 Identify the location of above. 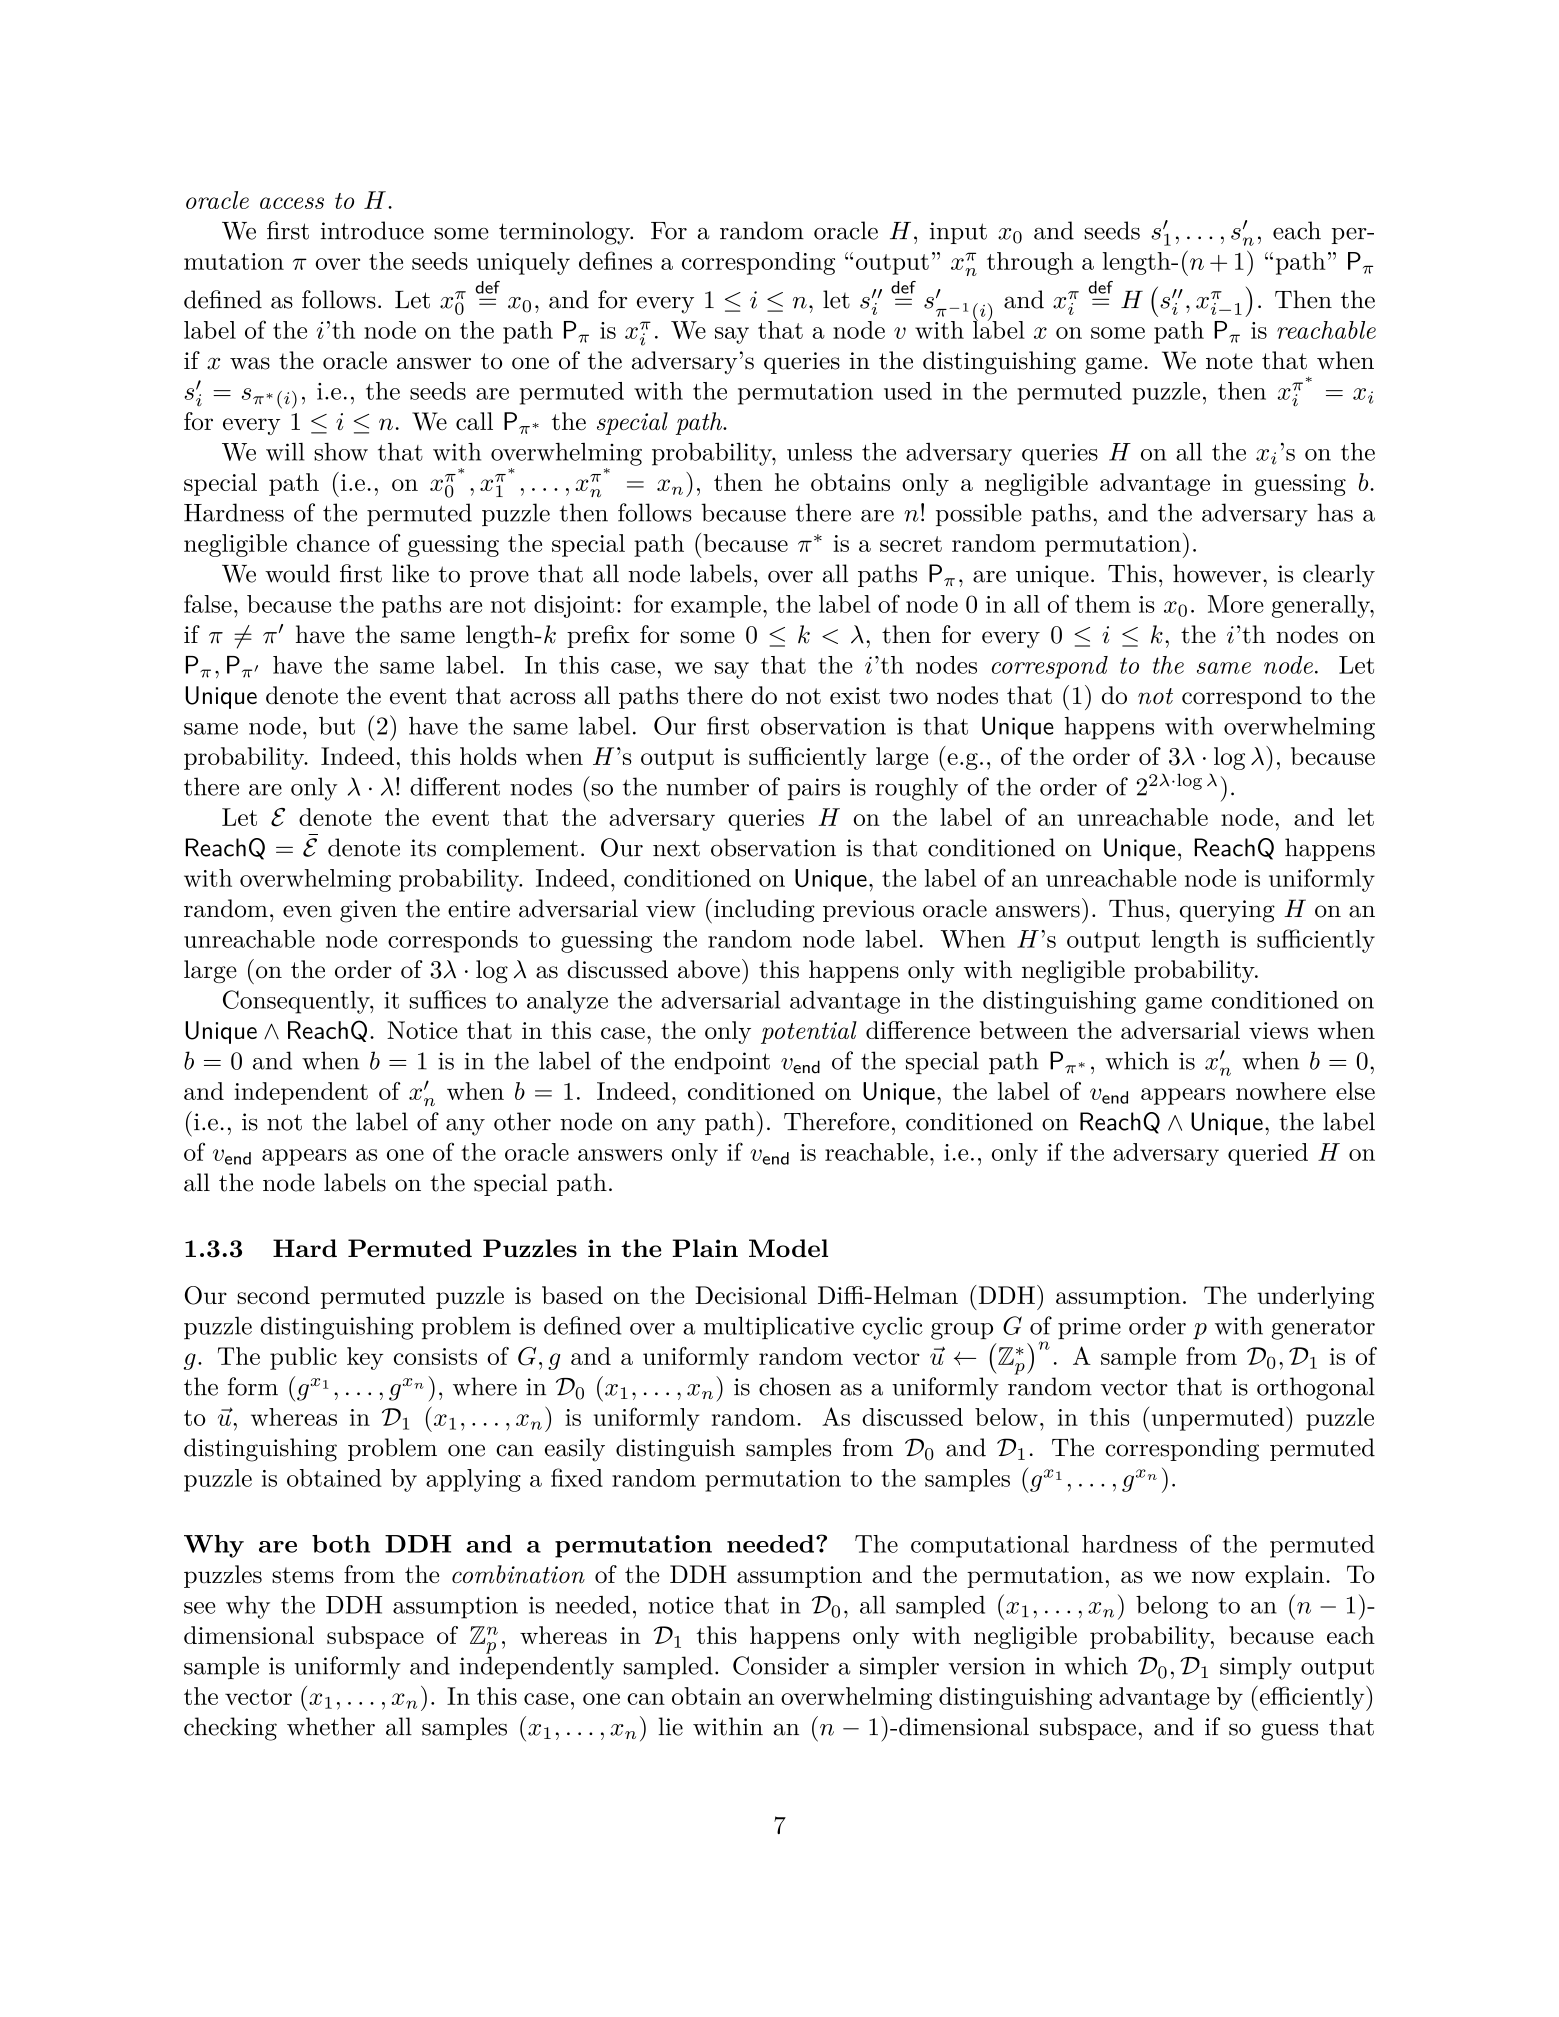
(709, 969).
